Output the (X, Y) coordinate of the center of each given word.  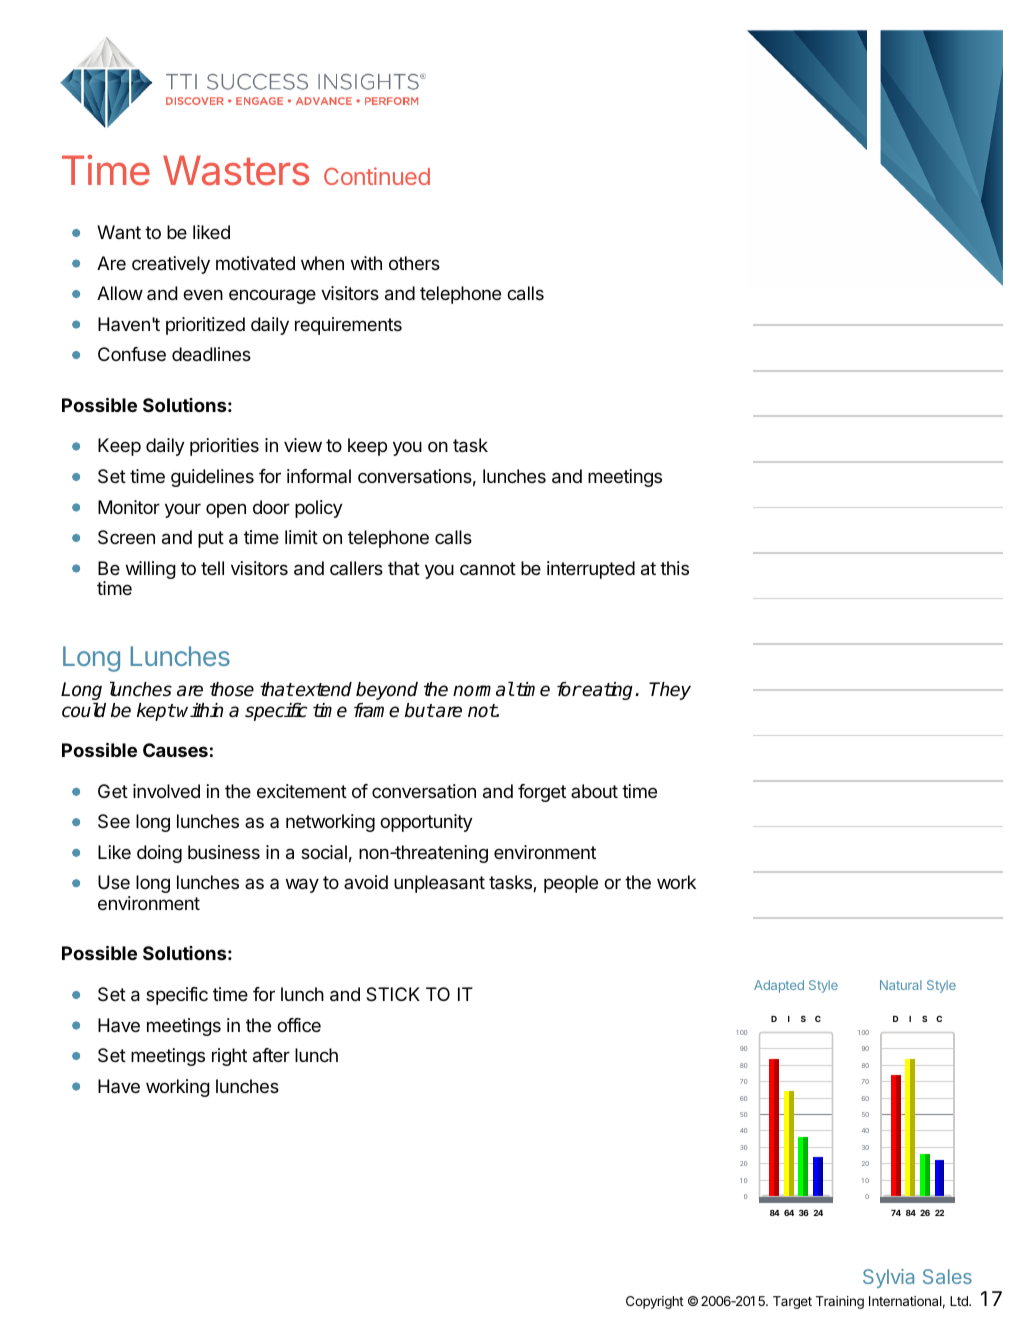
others (414, 263)
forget (542, 793)
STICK (393, 994)
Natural (901, 985)
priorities (224, 447)
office (299, 1025)
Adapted (779, 986)
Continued (377, 176)
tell (212, 568)
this (674, 568)
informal (319, 476)
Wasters (236, 170)
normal (483, 689)
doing (159, 854)
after (271, 1055)
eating (608, 691)
